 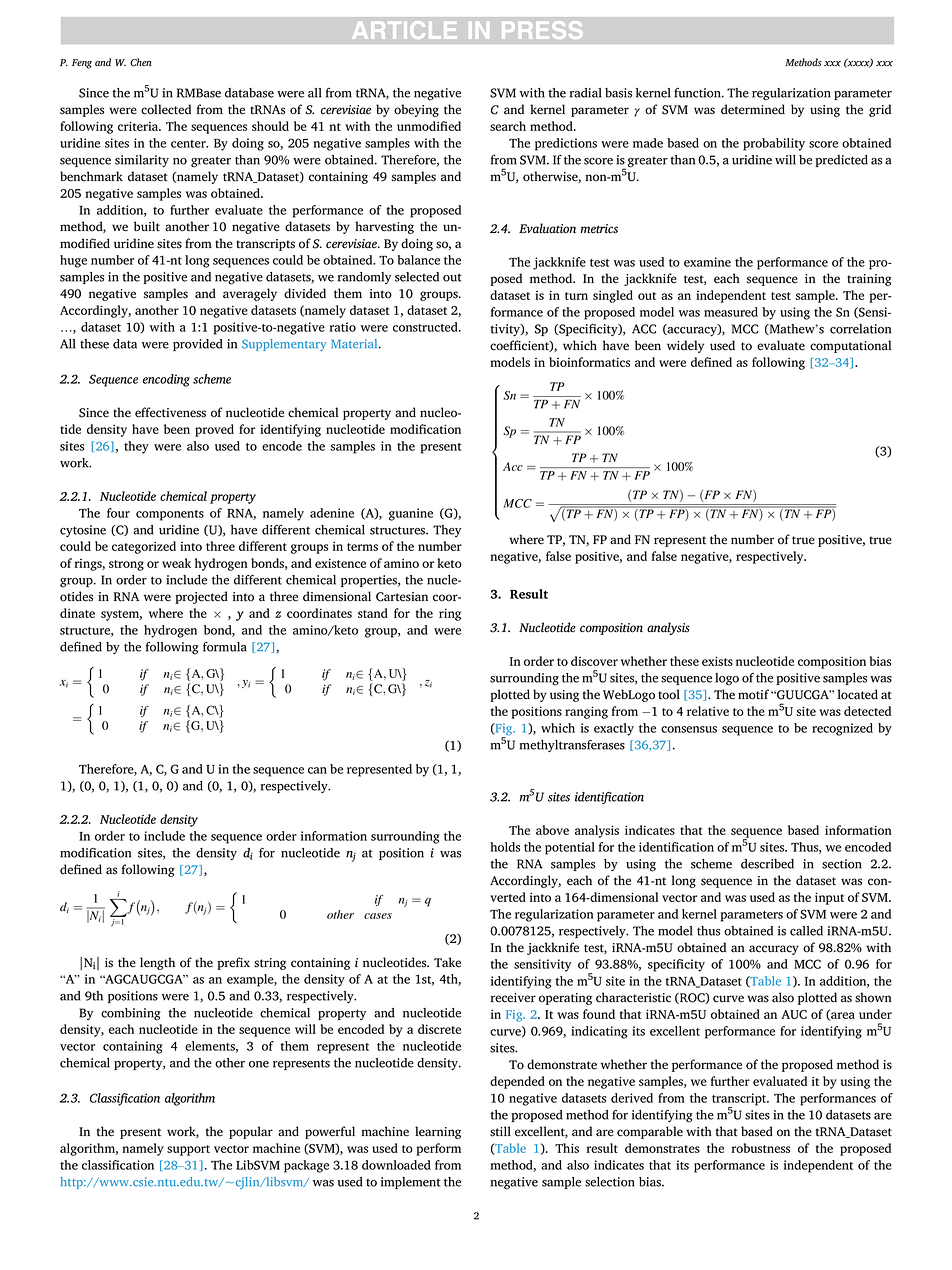 What do you see at coordinates (201, 597) in the document?
I see `projected` at bounding box center [201, 597].
